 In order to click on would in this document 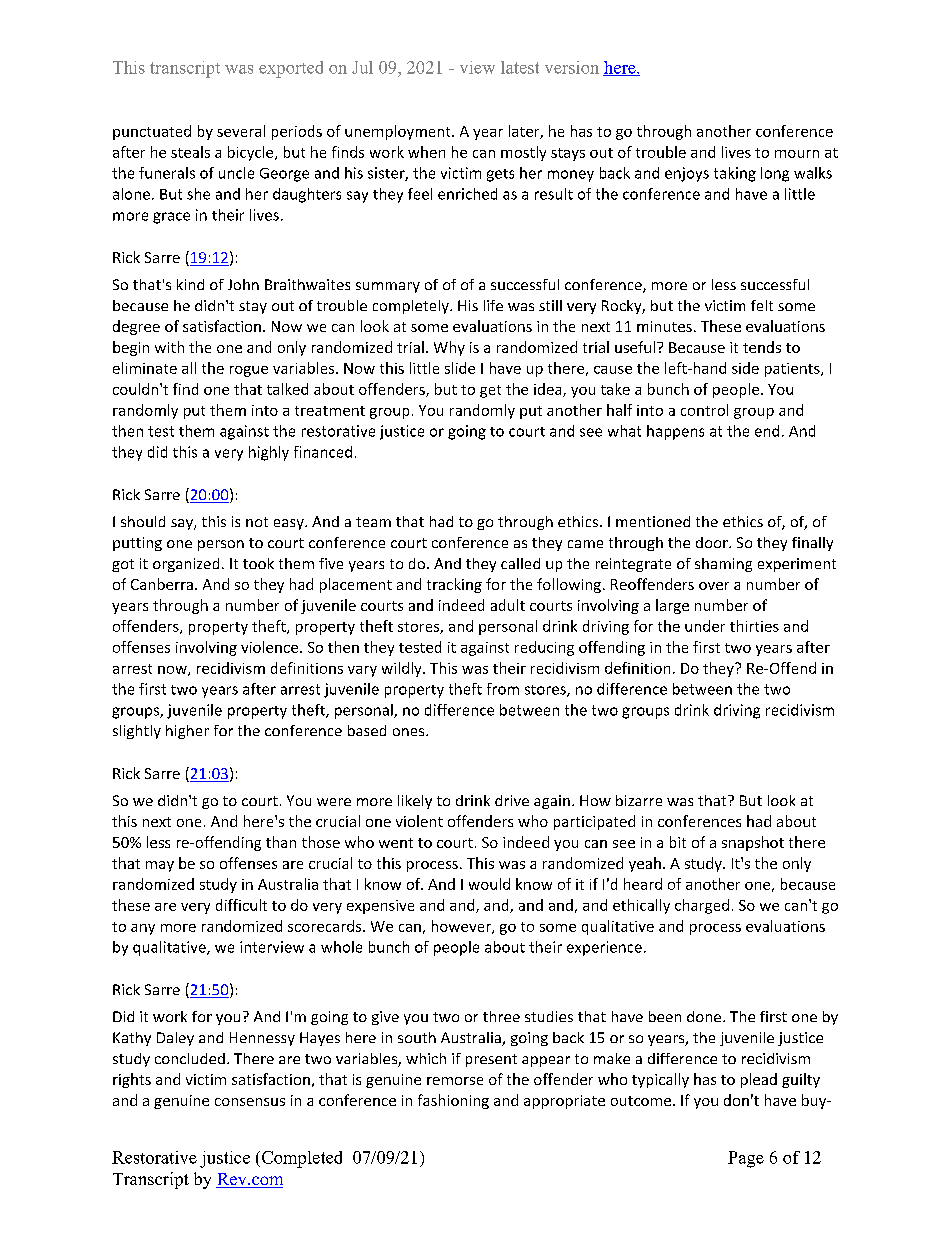, I will do `click(489, 884)`.
